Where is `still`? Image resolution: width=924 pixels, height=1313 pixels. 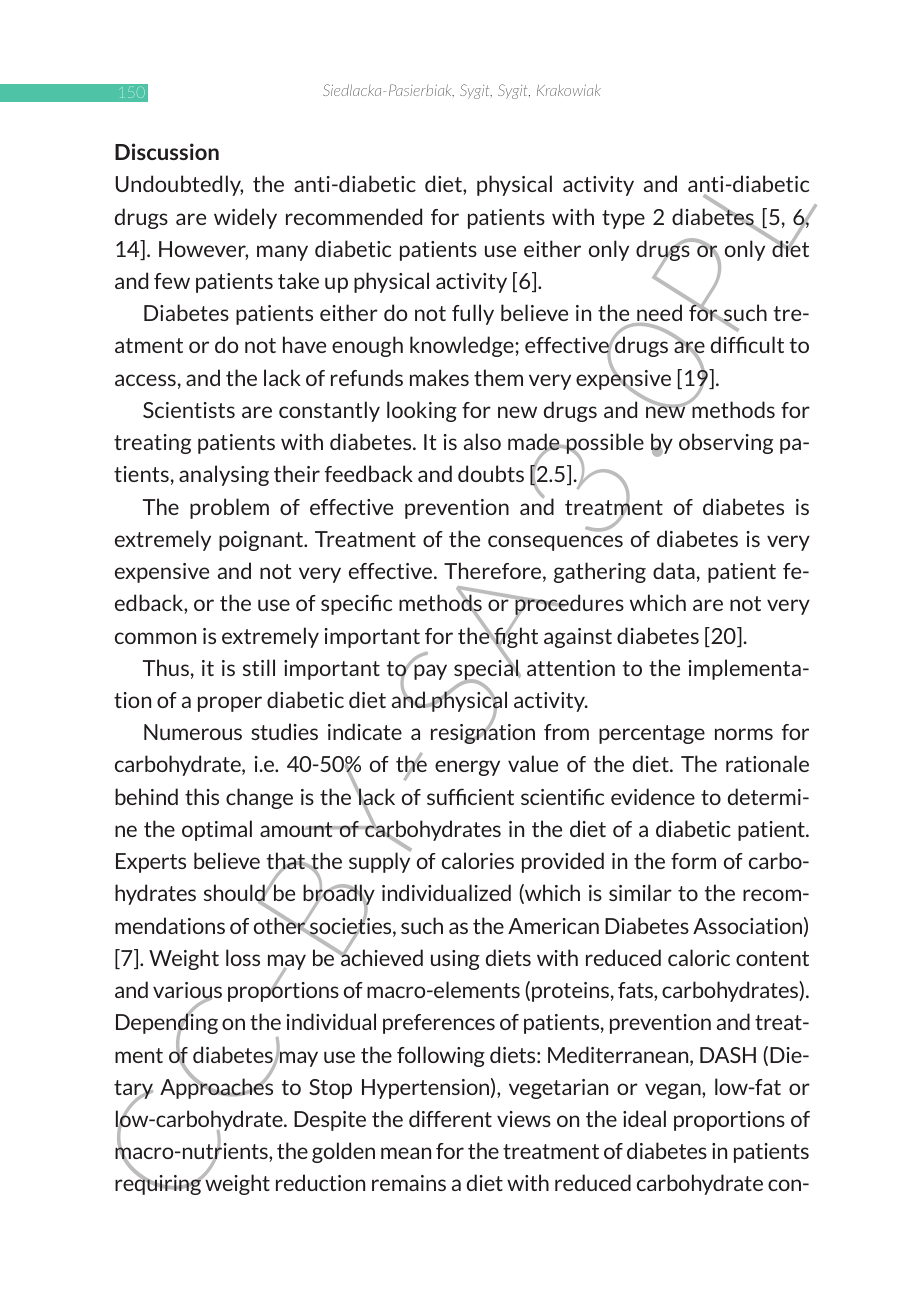
still is located at coordinates (259, 667).
